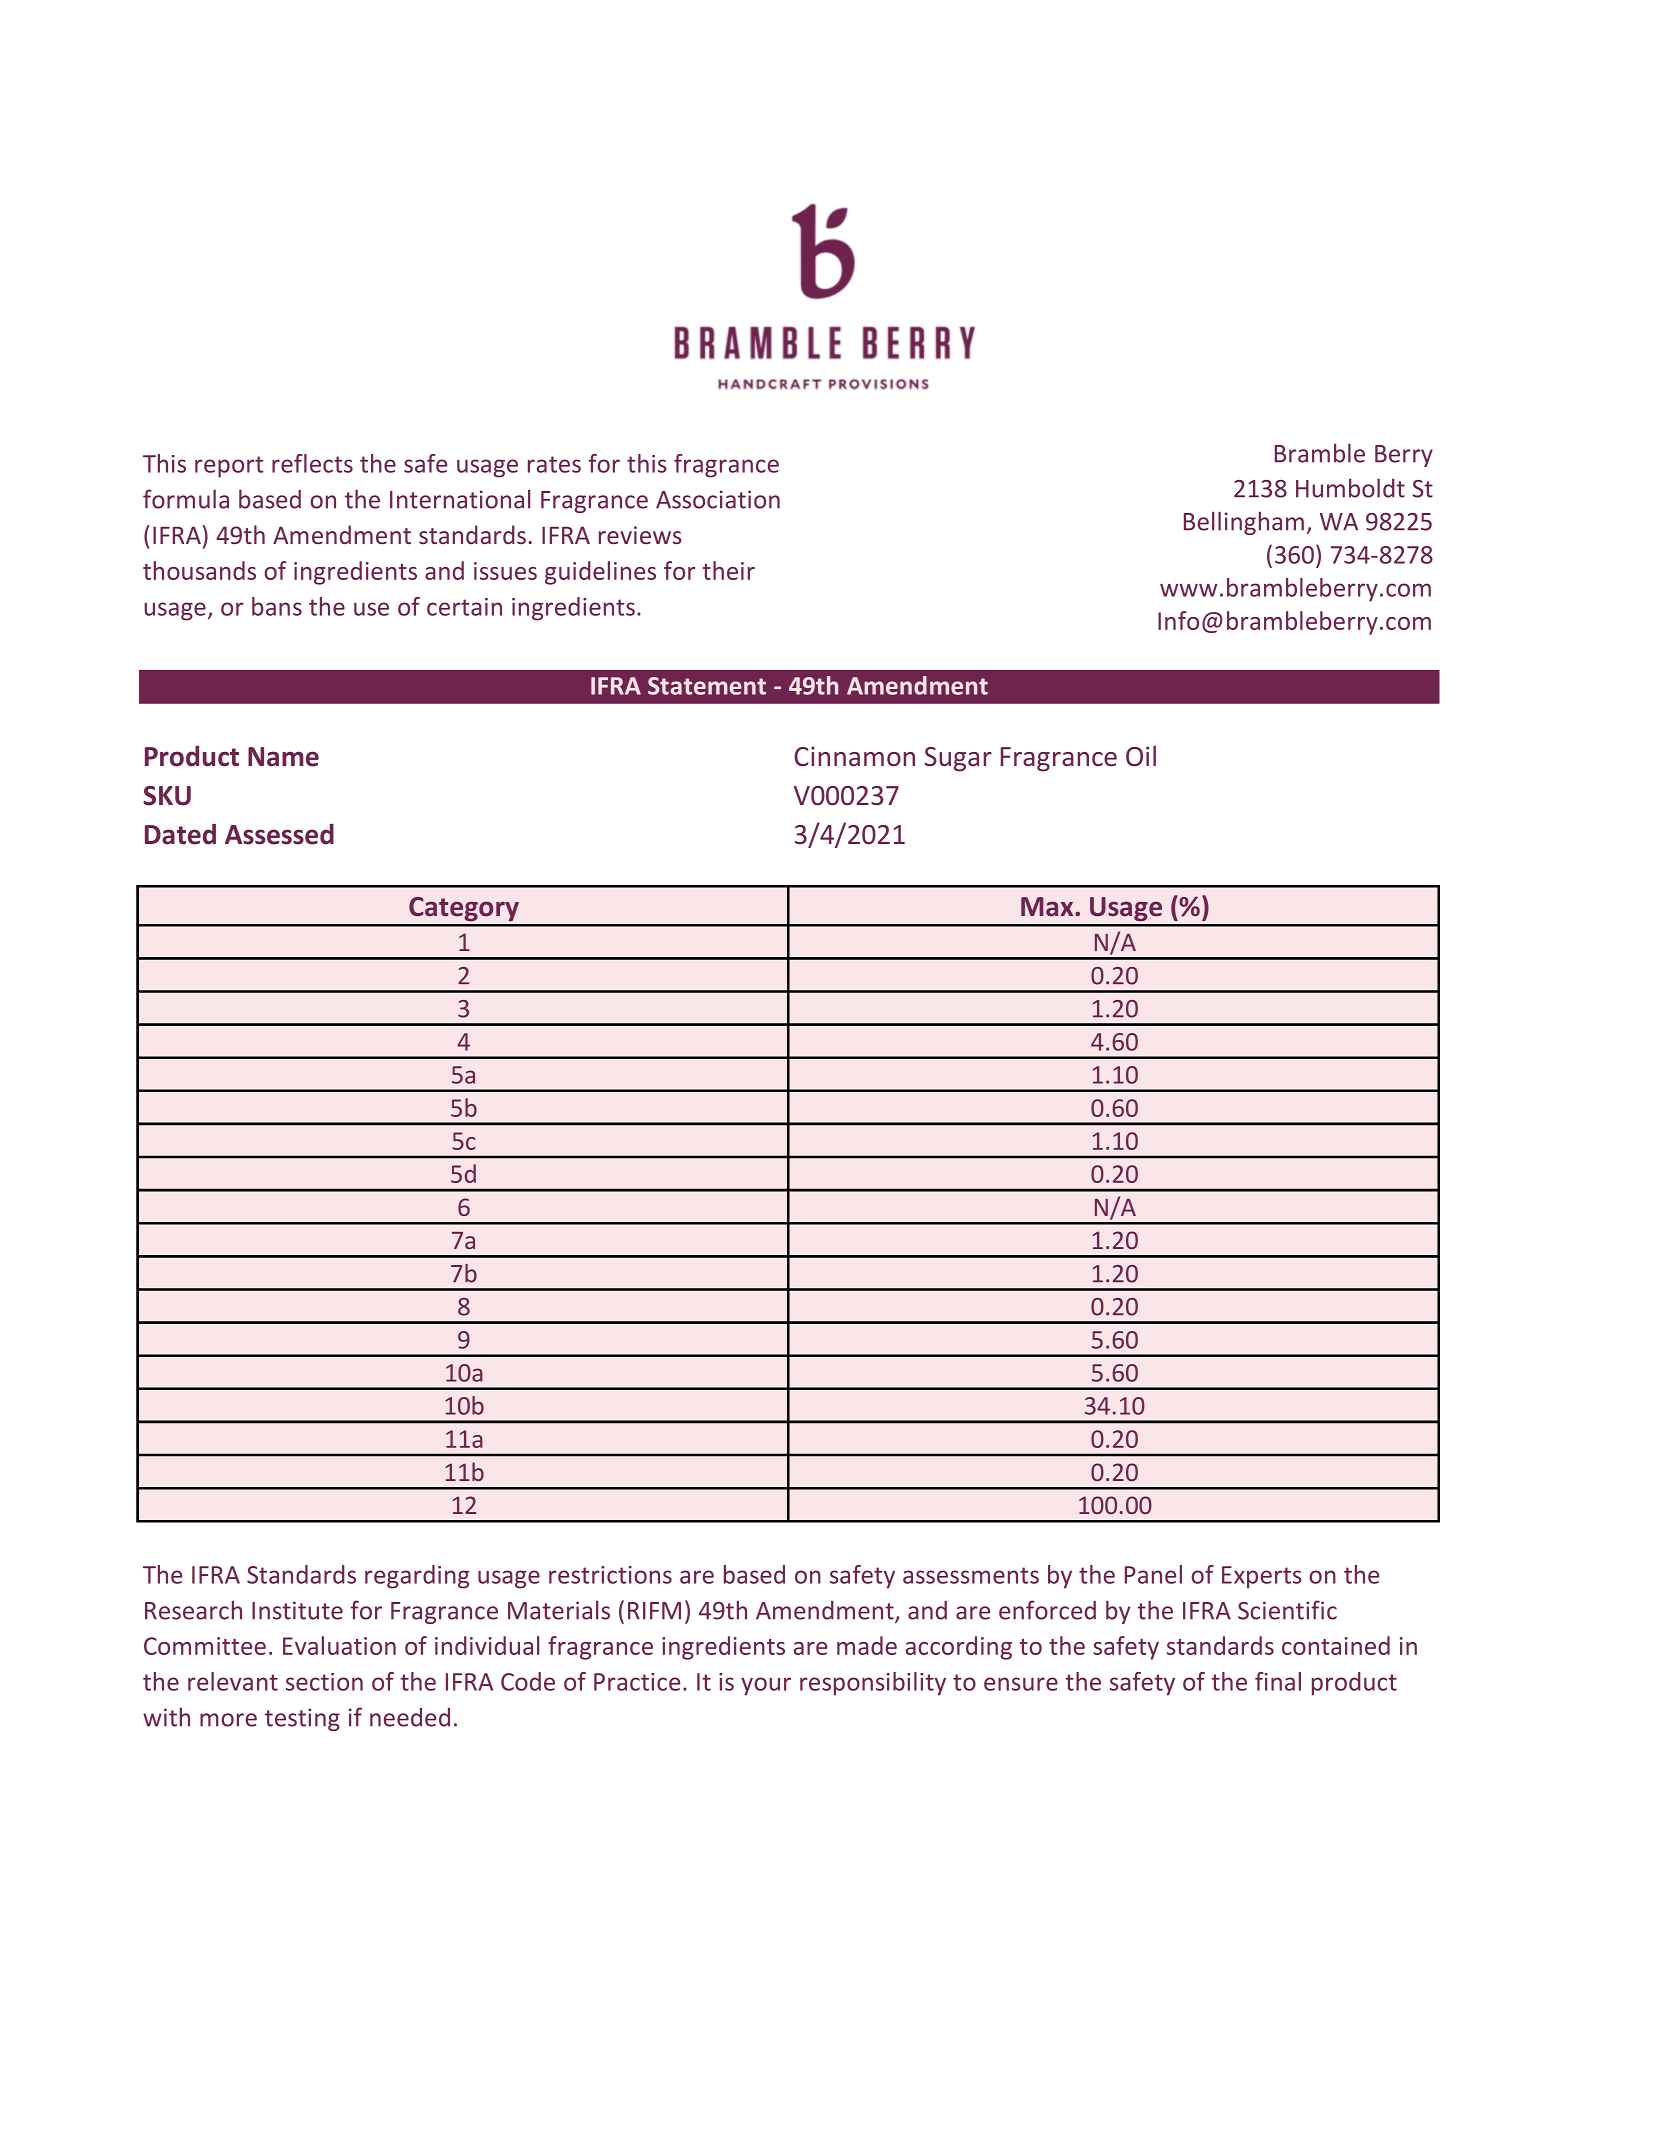 Image resolution: width=1655 pixels, height=2142 pixels. What do you see at coordinates (417, 1577) in the screenshot?
I see `regarding` at bounding box center [417, 1577].
